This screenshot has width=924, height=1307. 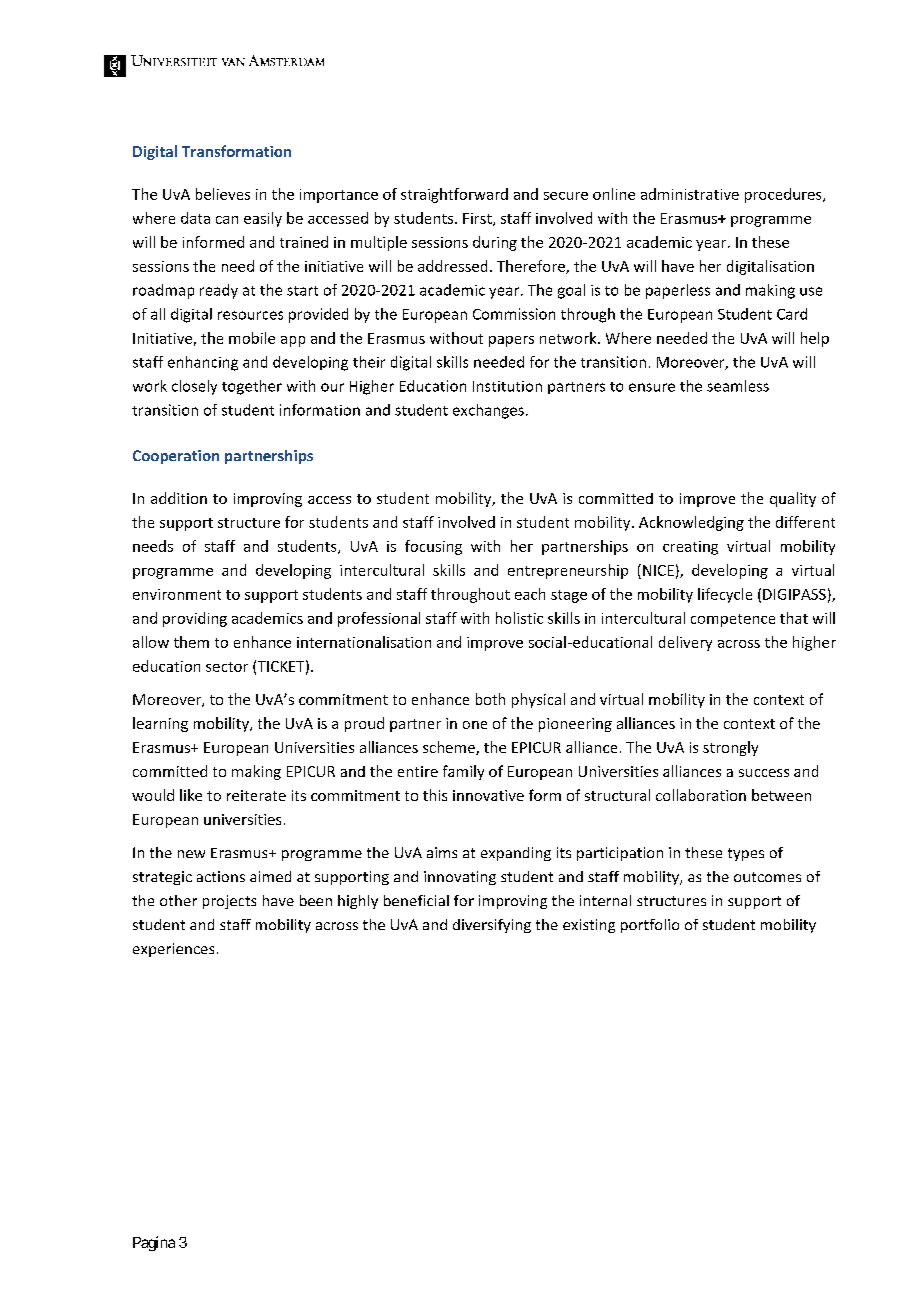 What do you see at coordinates (433, 547) in the screenshot?
I see `focusing` at bounding box center [433, 547].
